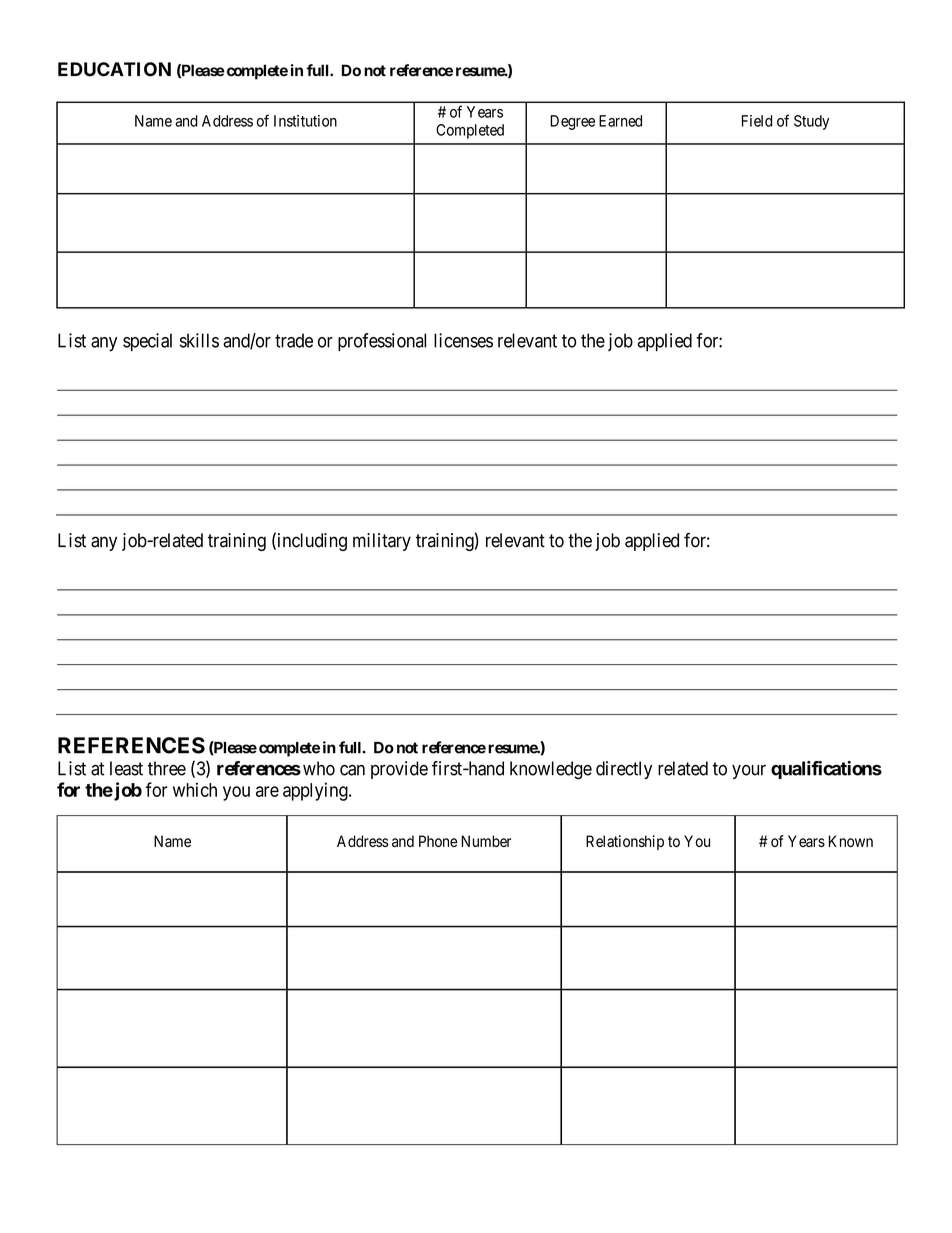  What do you see at coordinates (572, 122) in the screenshot?
I see `Degree` at bounding box center [572, 122].
